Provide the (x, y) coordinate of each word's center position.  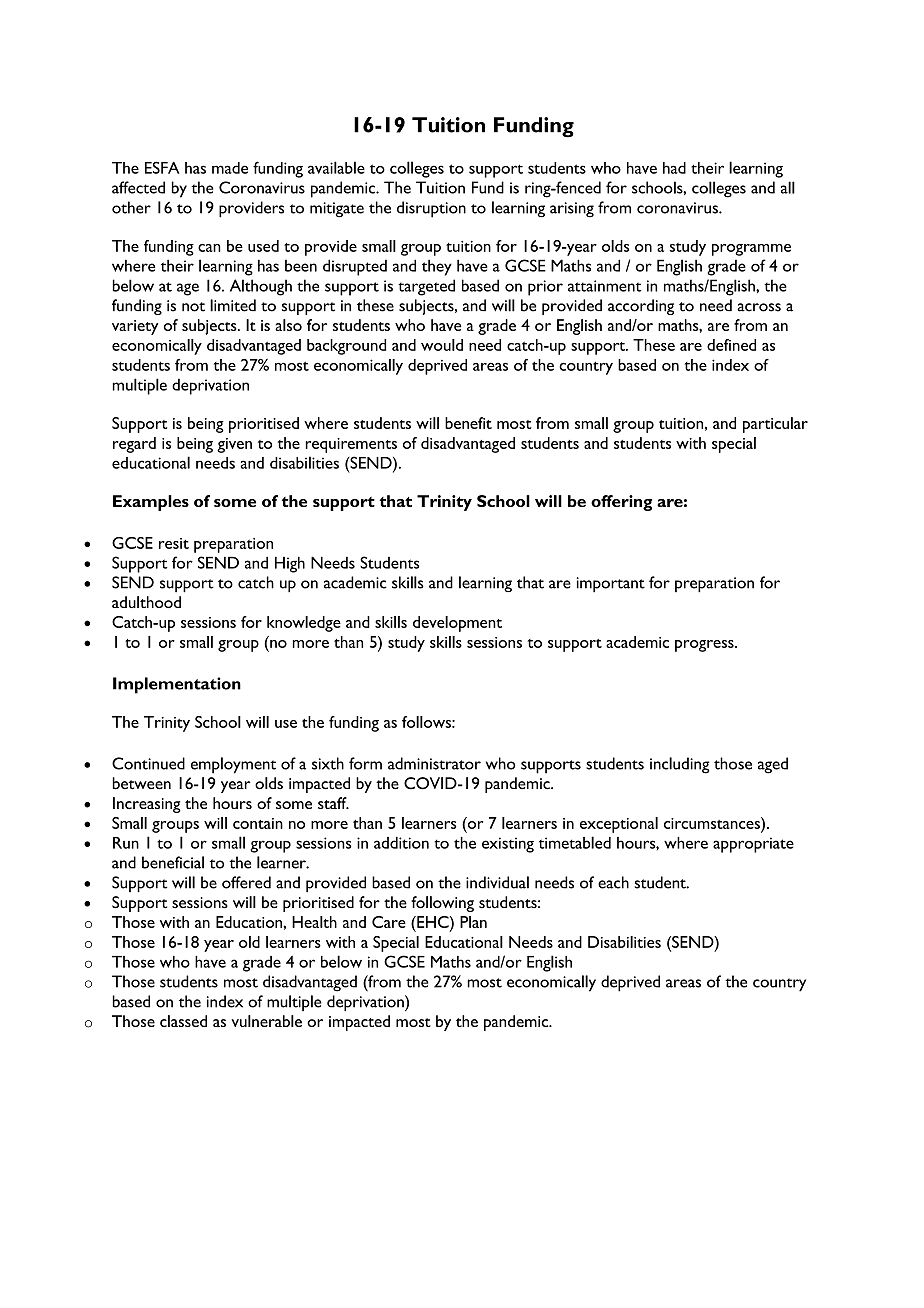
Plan (473, 922)
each (613, 882)
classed (183, 1021)
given (234, 445)
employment (233, 765)
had (674, 168)
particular (775, 425)
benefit (468, 423)
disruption (431, 209)
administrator (434, 763)
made (230, 168)
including (680, 765)
